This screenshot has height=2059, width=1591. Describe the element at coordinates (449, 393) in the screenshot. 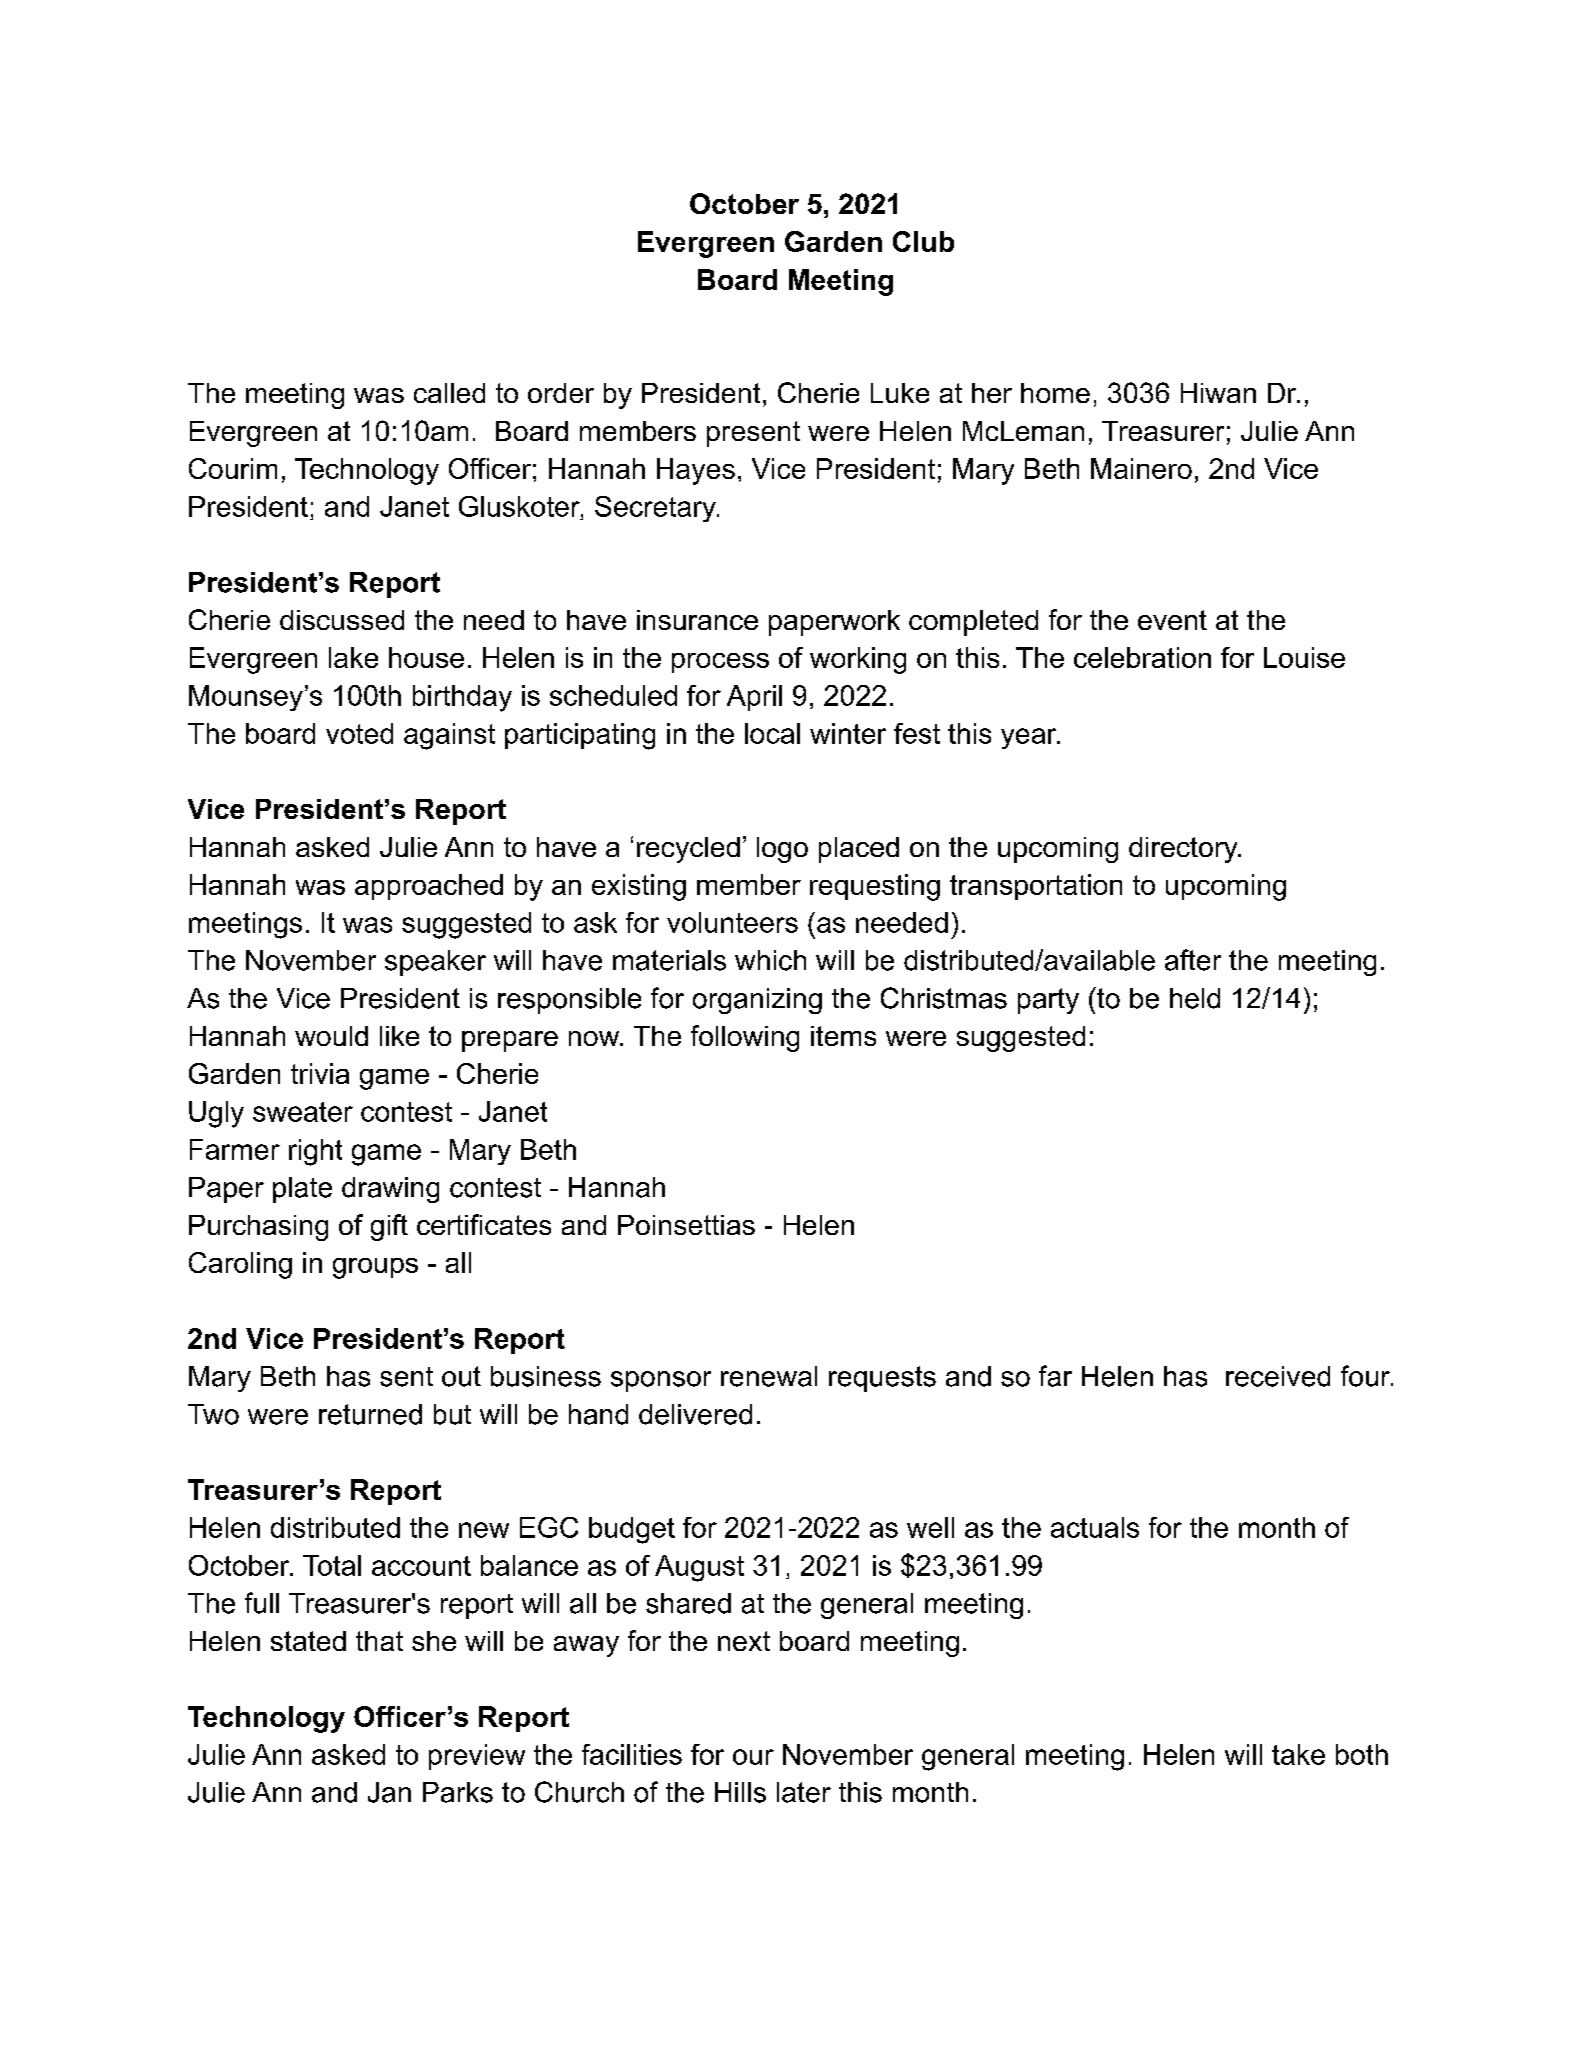

I see `called` at that location.
